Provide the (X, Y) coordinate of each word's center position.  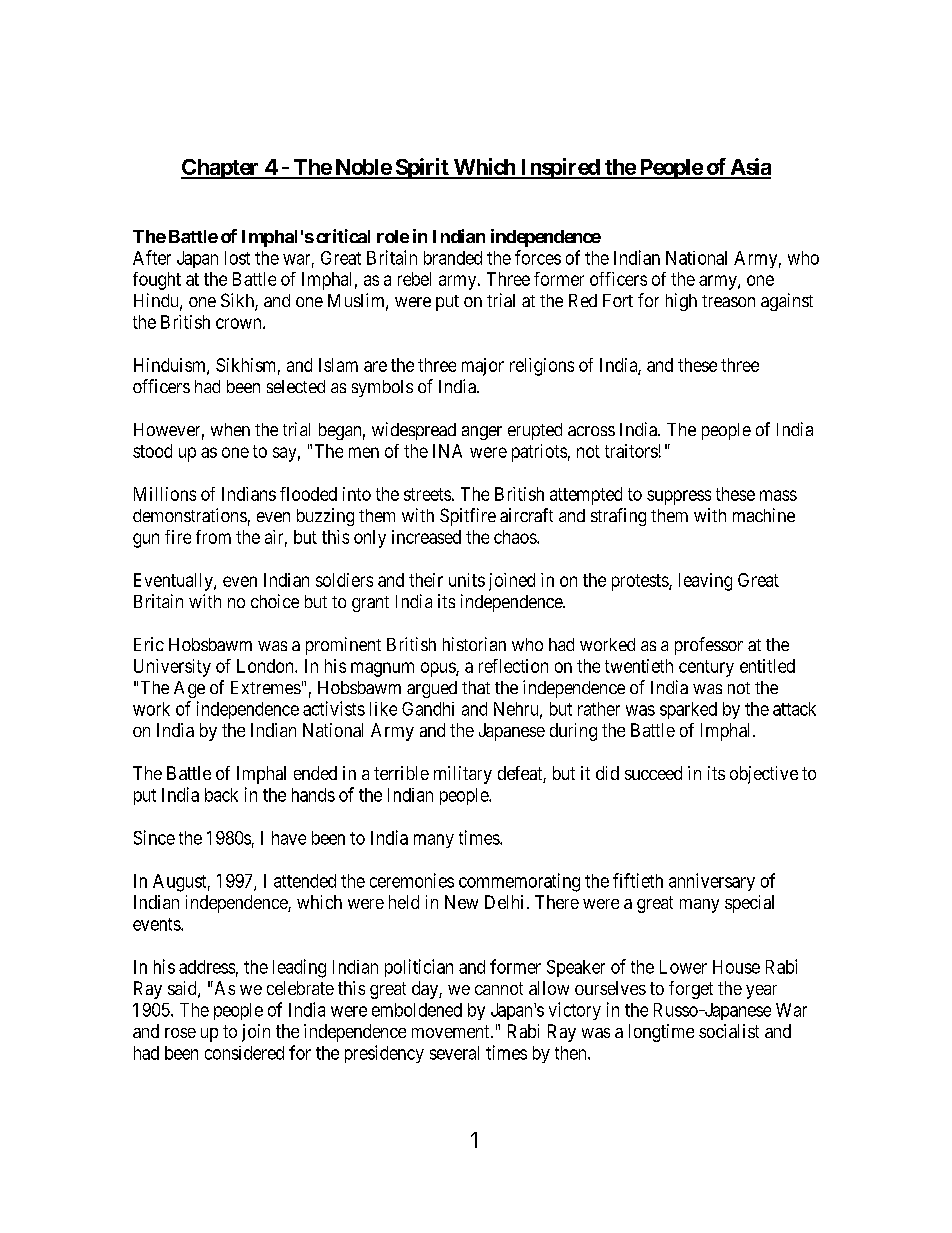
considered (244, 1053)
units (467, 580)
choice (275, 601)
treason (728, 301)
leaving (705, 582)
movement (452, 1031)
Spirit (422, 168)
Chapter (221, 169)
